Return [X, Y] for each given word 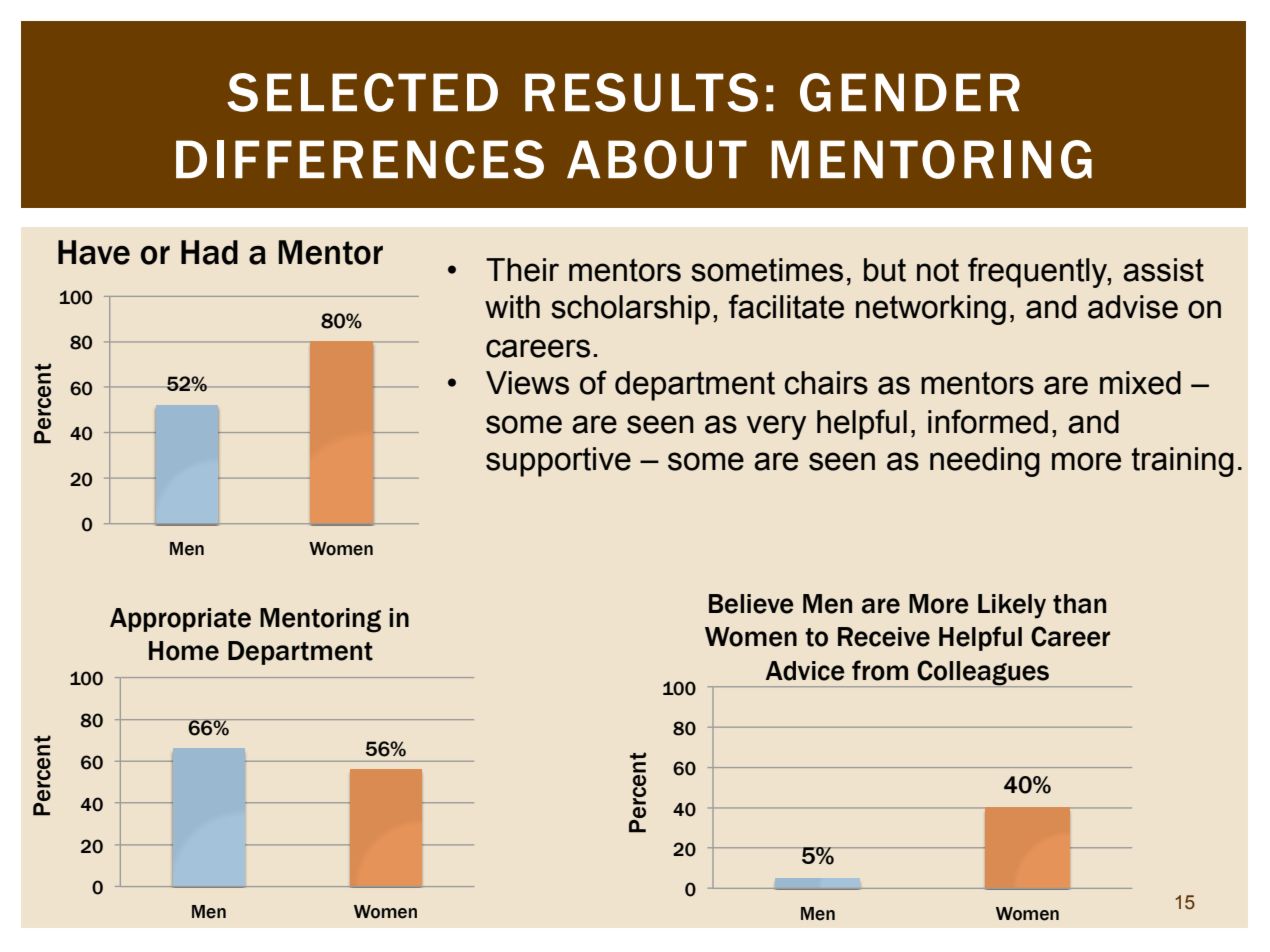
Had [209, 252]
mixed [1140, 383]
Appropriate [180, 620]
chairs [826, 383]
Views [527, 383]
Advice [805, 671]
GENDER [910, 92]
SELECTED [362, 92]
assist [1163, 270]
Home [184, 651]
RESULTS [641, 92]
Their [522, 270]
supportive [558, 462]
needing [985, 462]
